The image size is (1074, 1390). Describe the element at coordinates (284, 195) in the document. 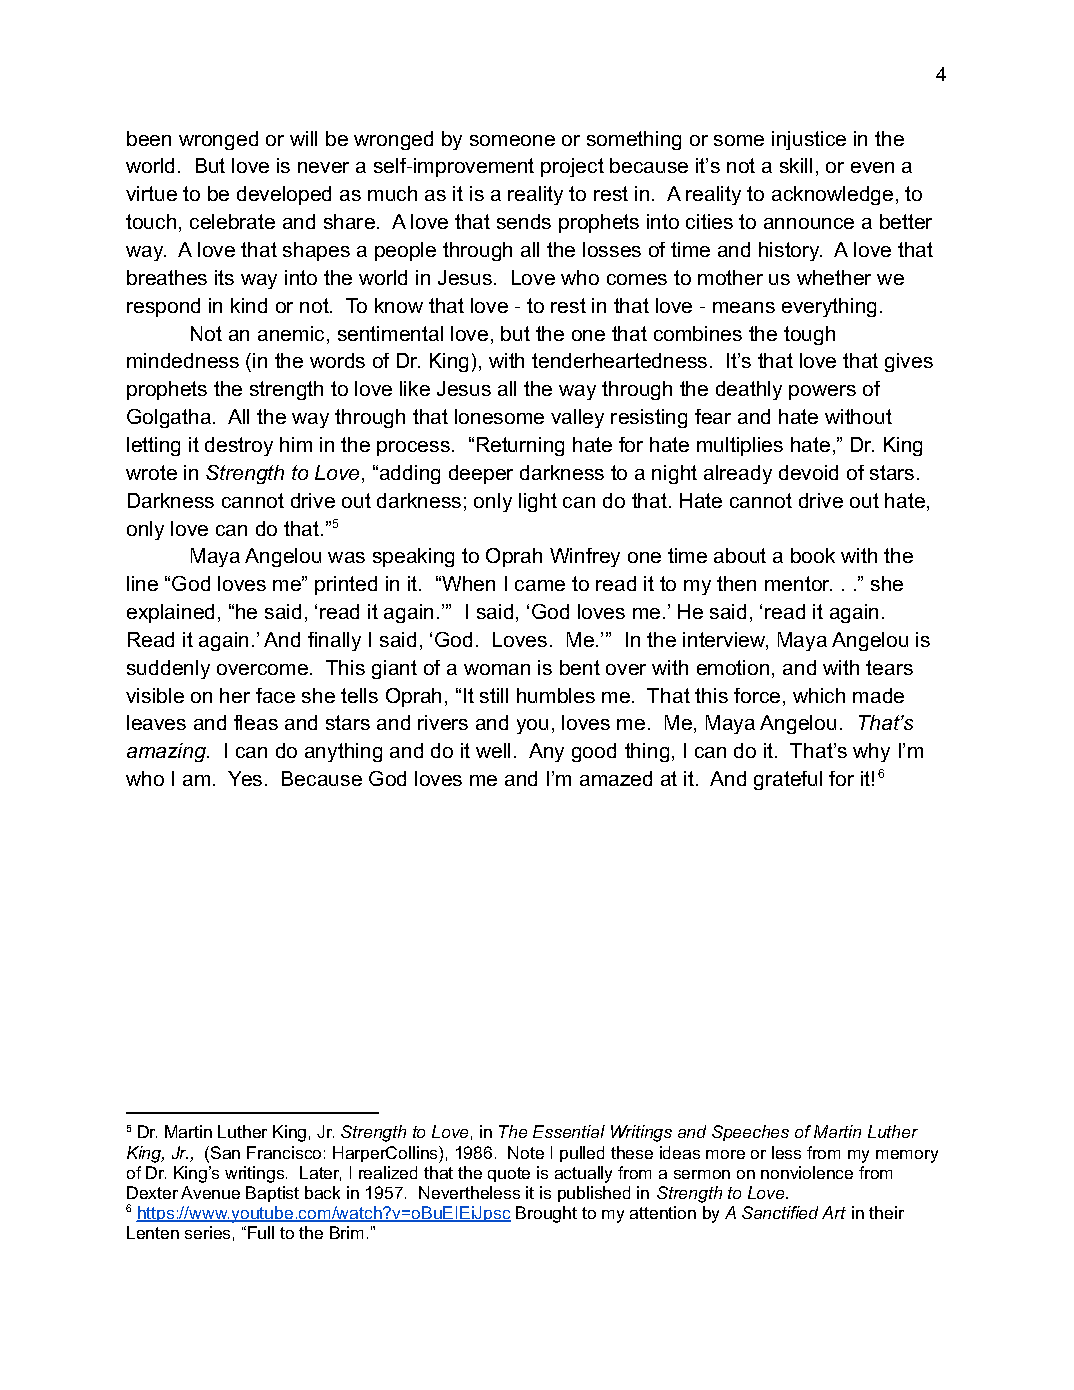

I see `developed` at that location.
